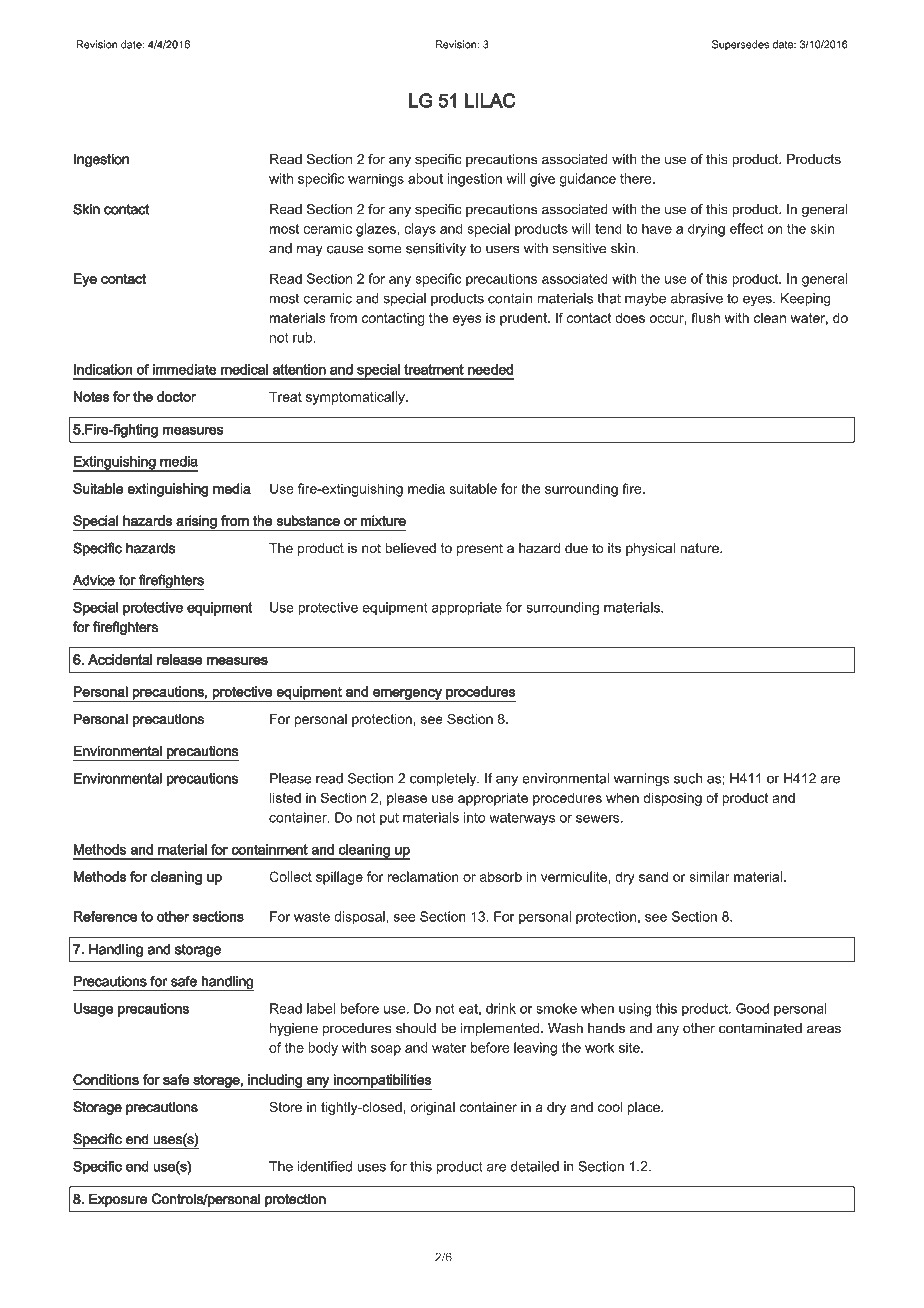  I want to click on Reference, so click(105, 916).
